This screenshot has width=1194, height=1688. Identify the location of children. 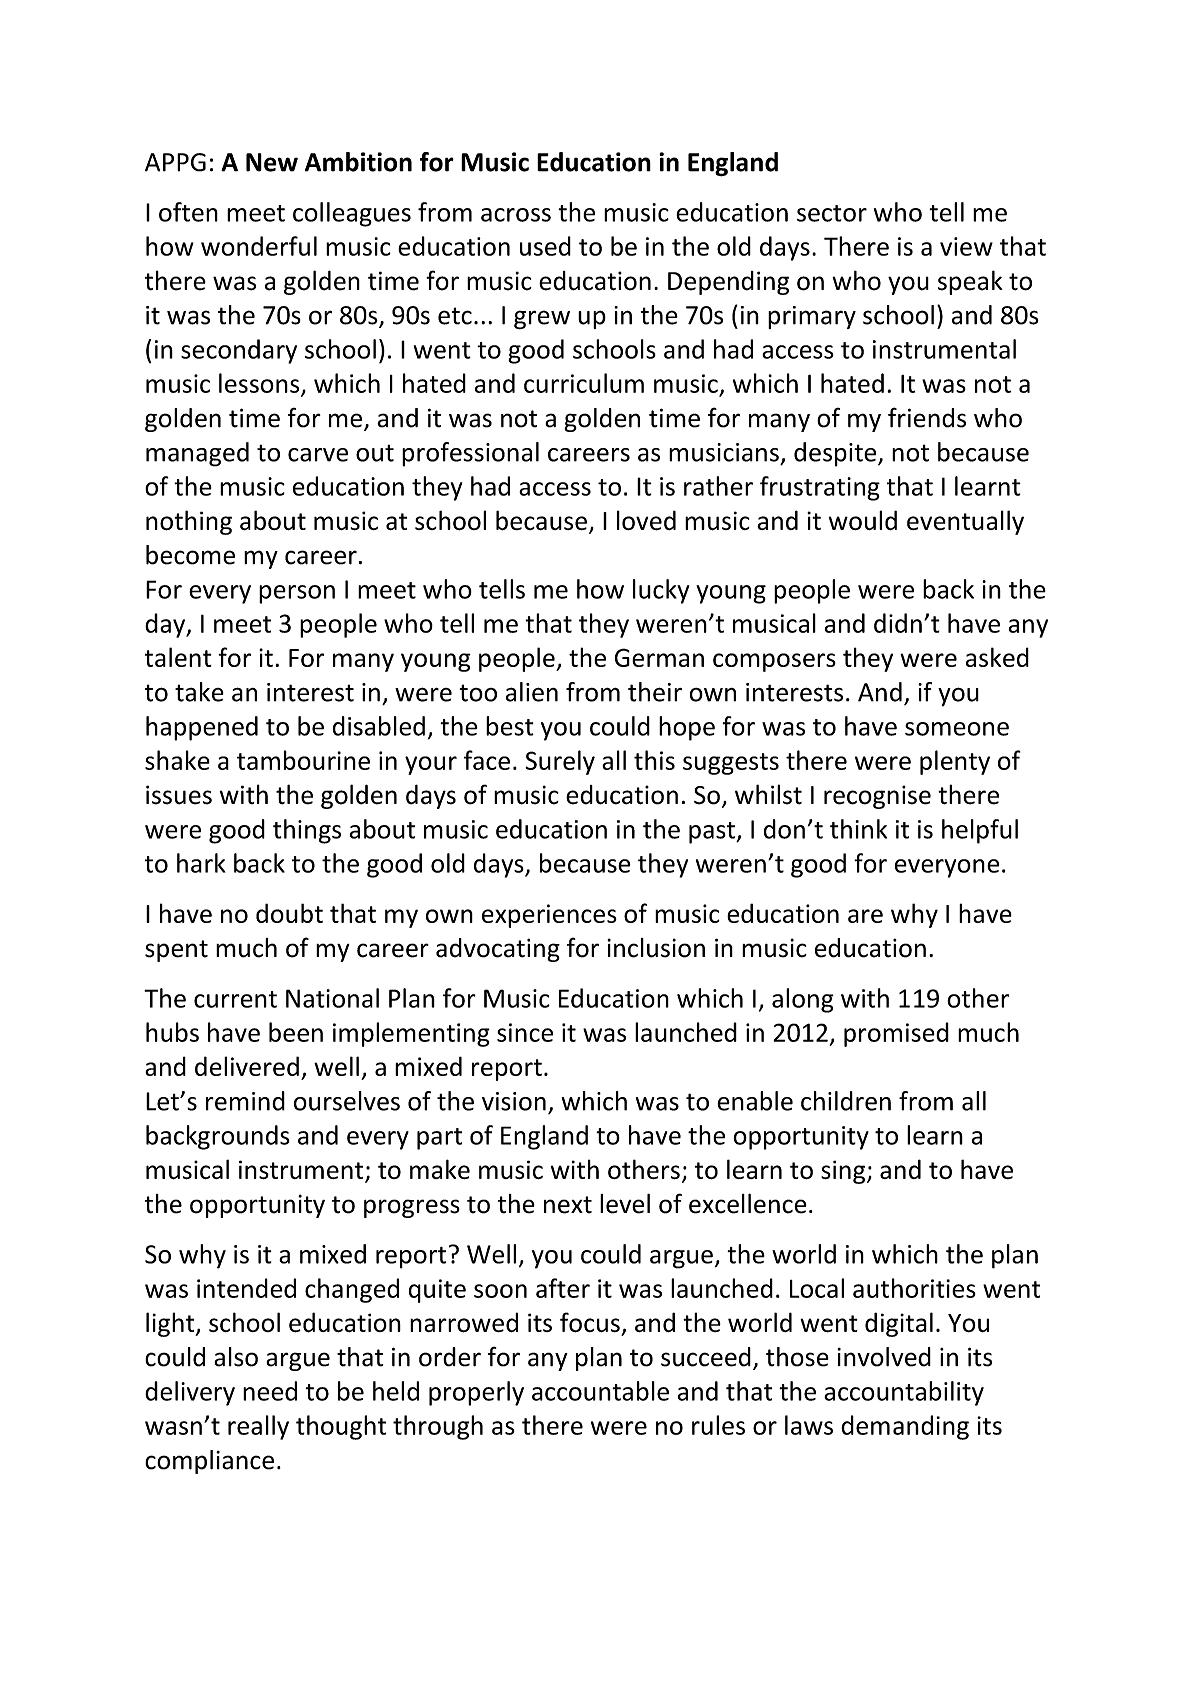
(846, 1101).
